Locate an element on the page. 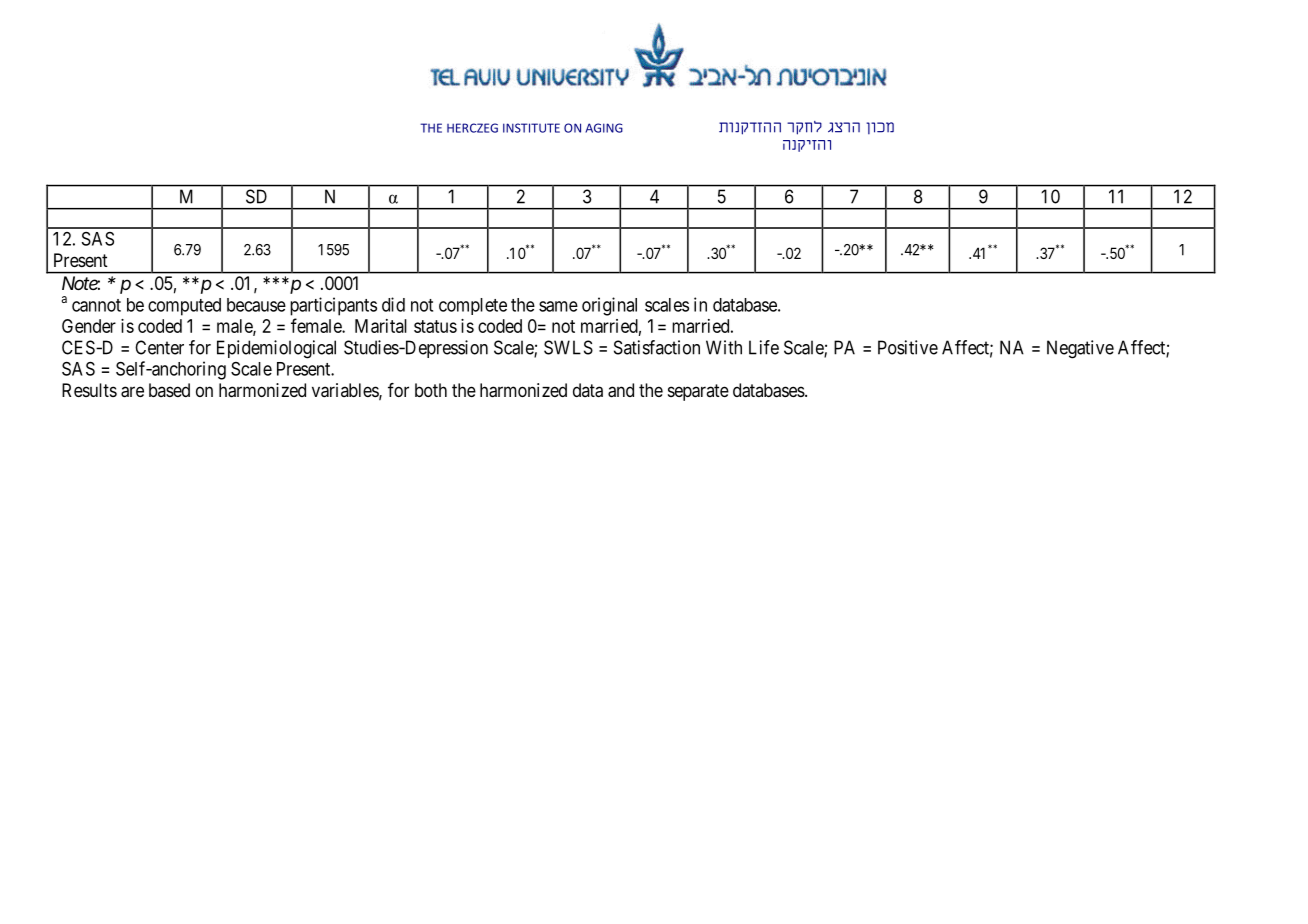 The image size is (1308, 924). INSTITUTE is located at coordinates (531, 128).
